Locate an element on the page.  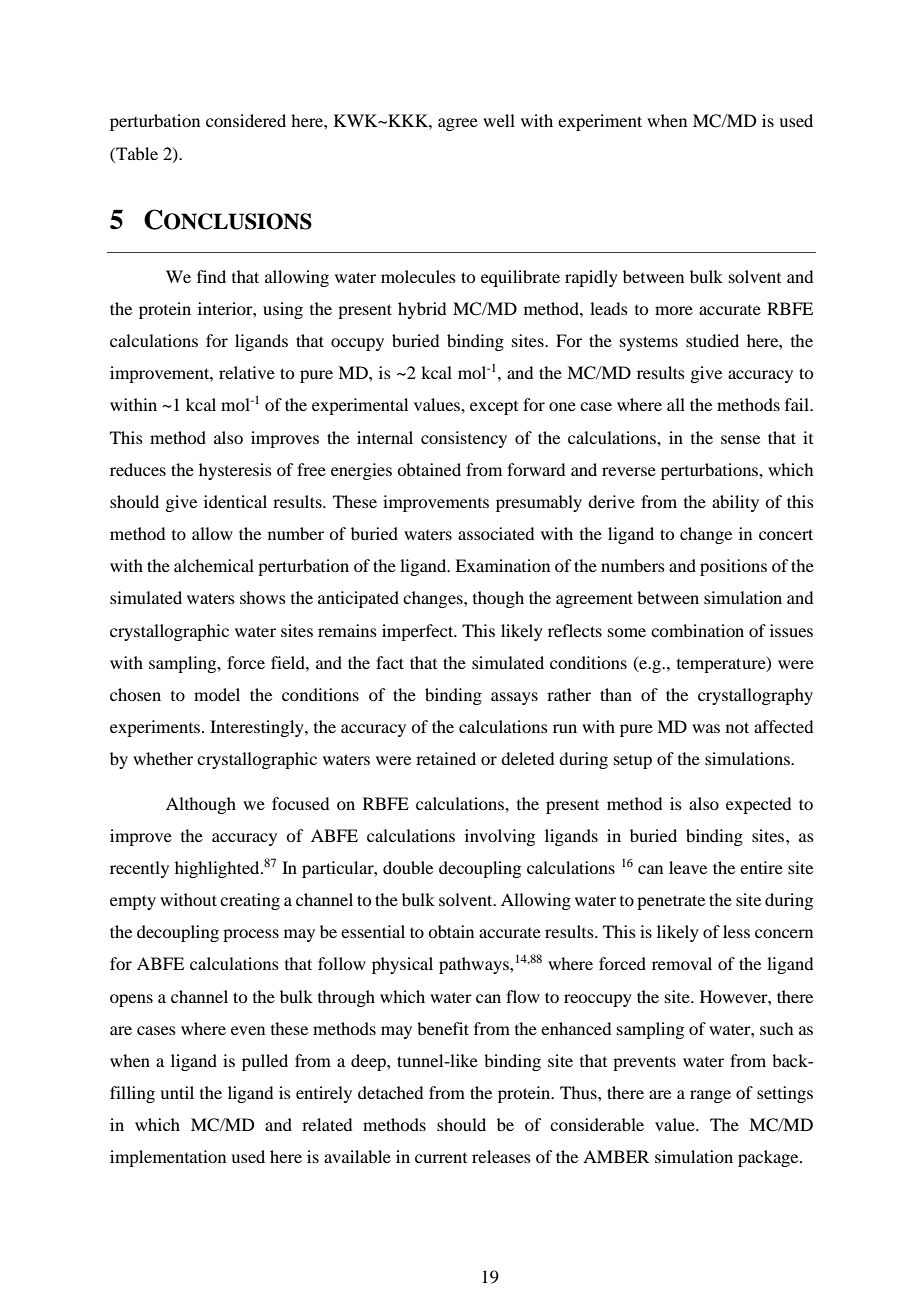
range is located at coordinates (710, 1096).
